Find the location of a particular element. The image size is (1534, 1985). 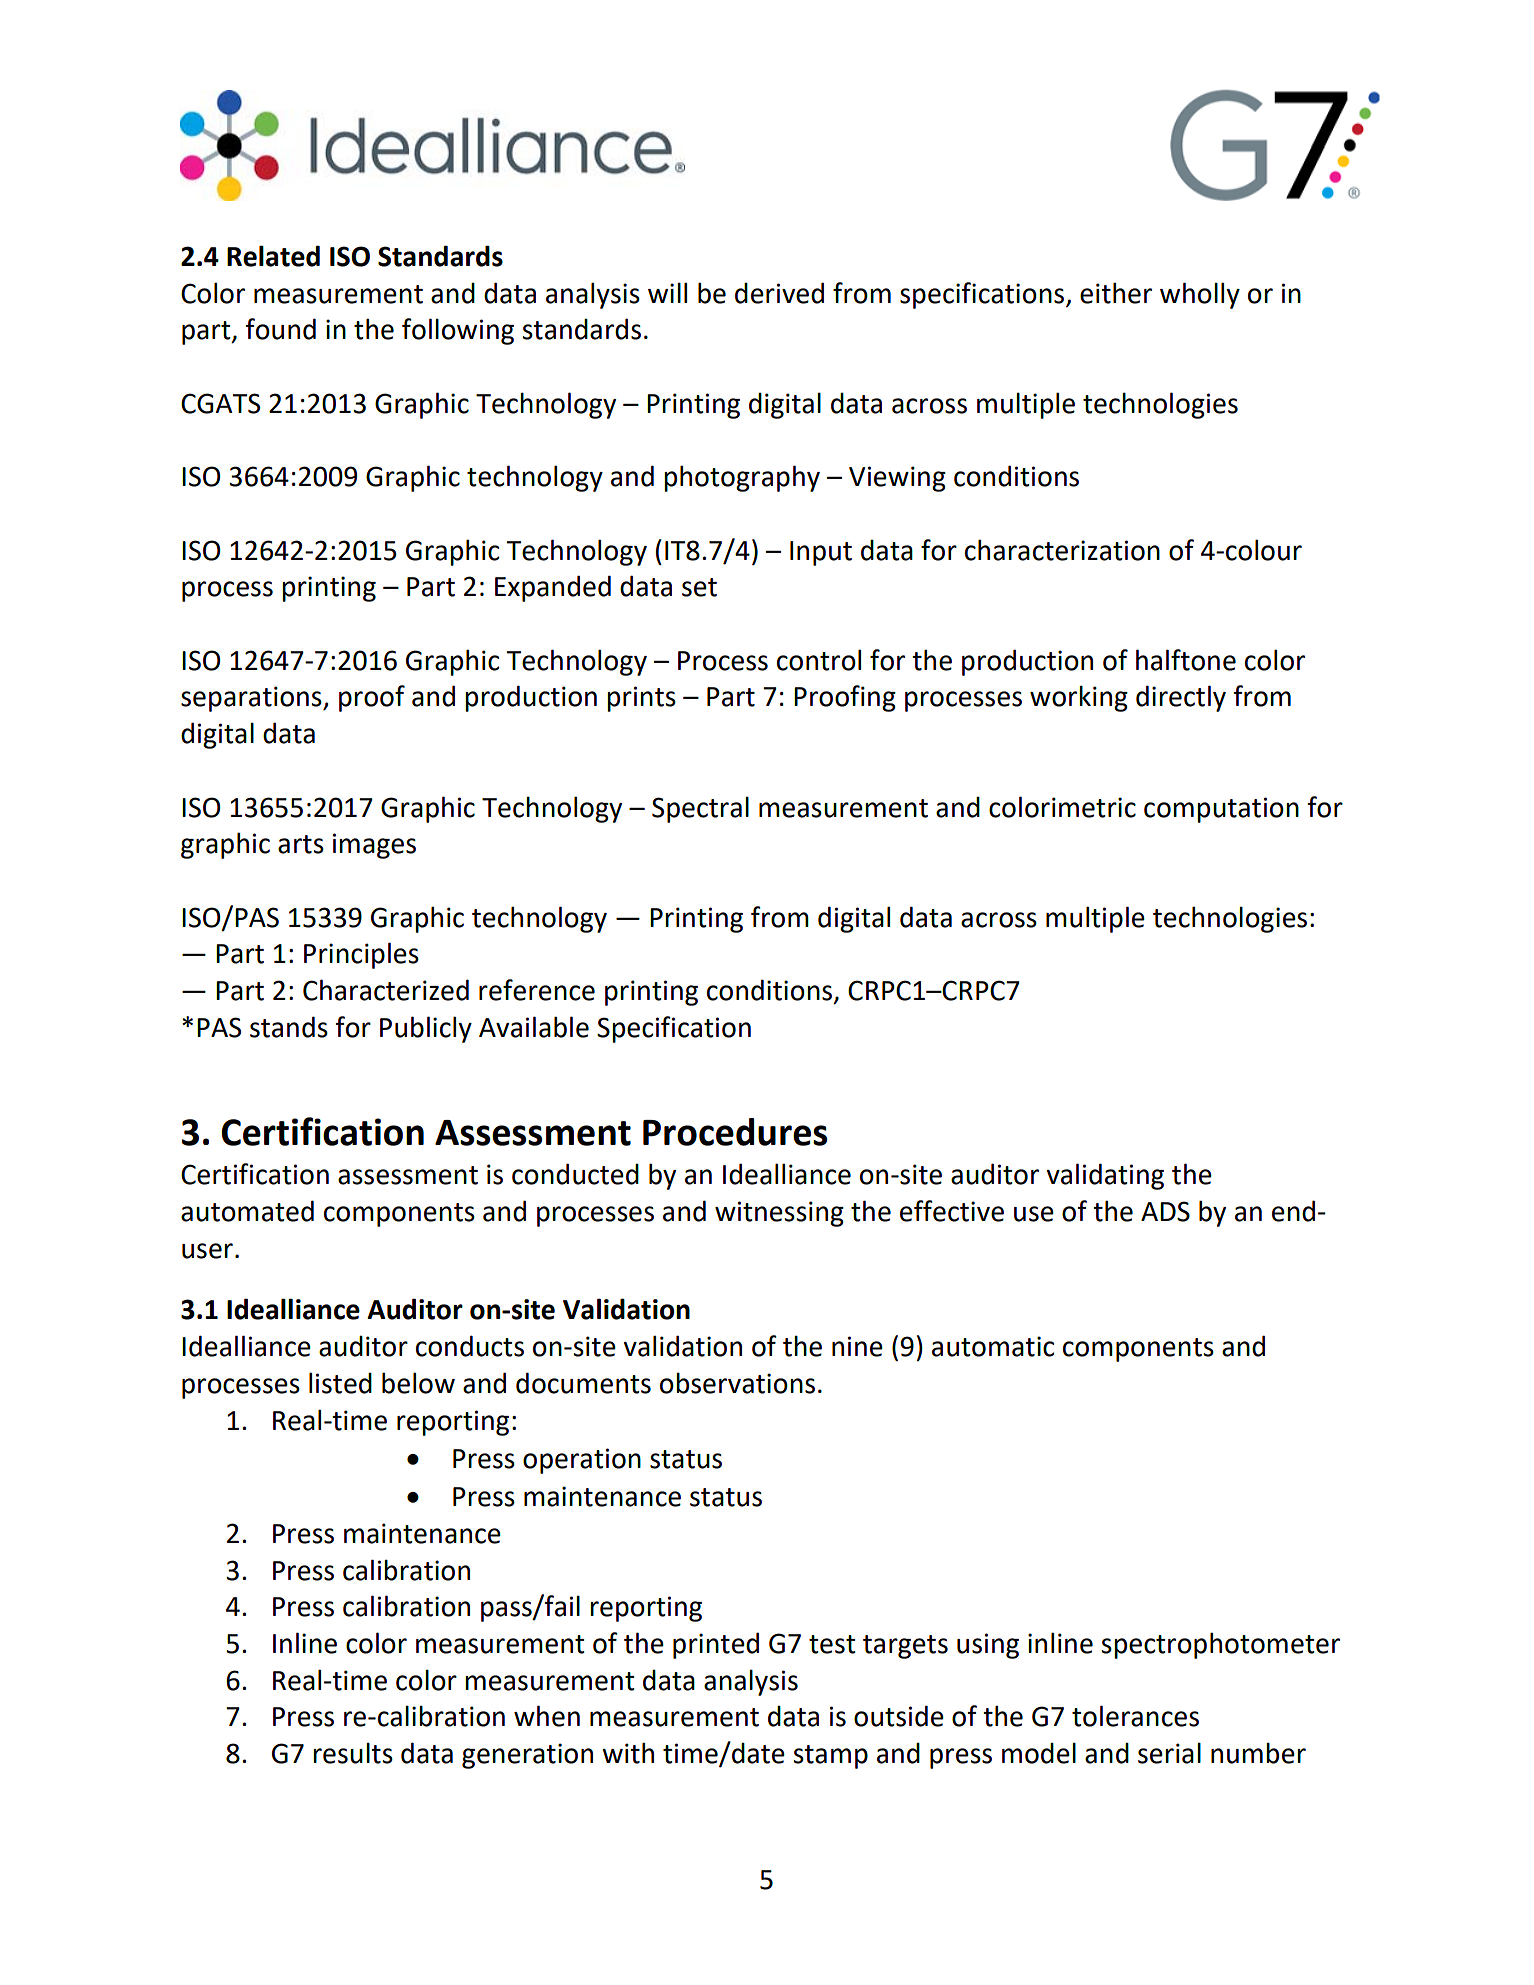

validating is located at coordinates (1105, 1176).
